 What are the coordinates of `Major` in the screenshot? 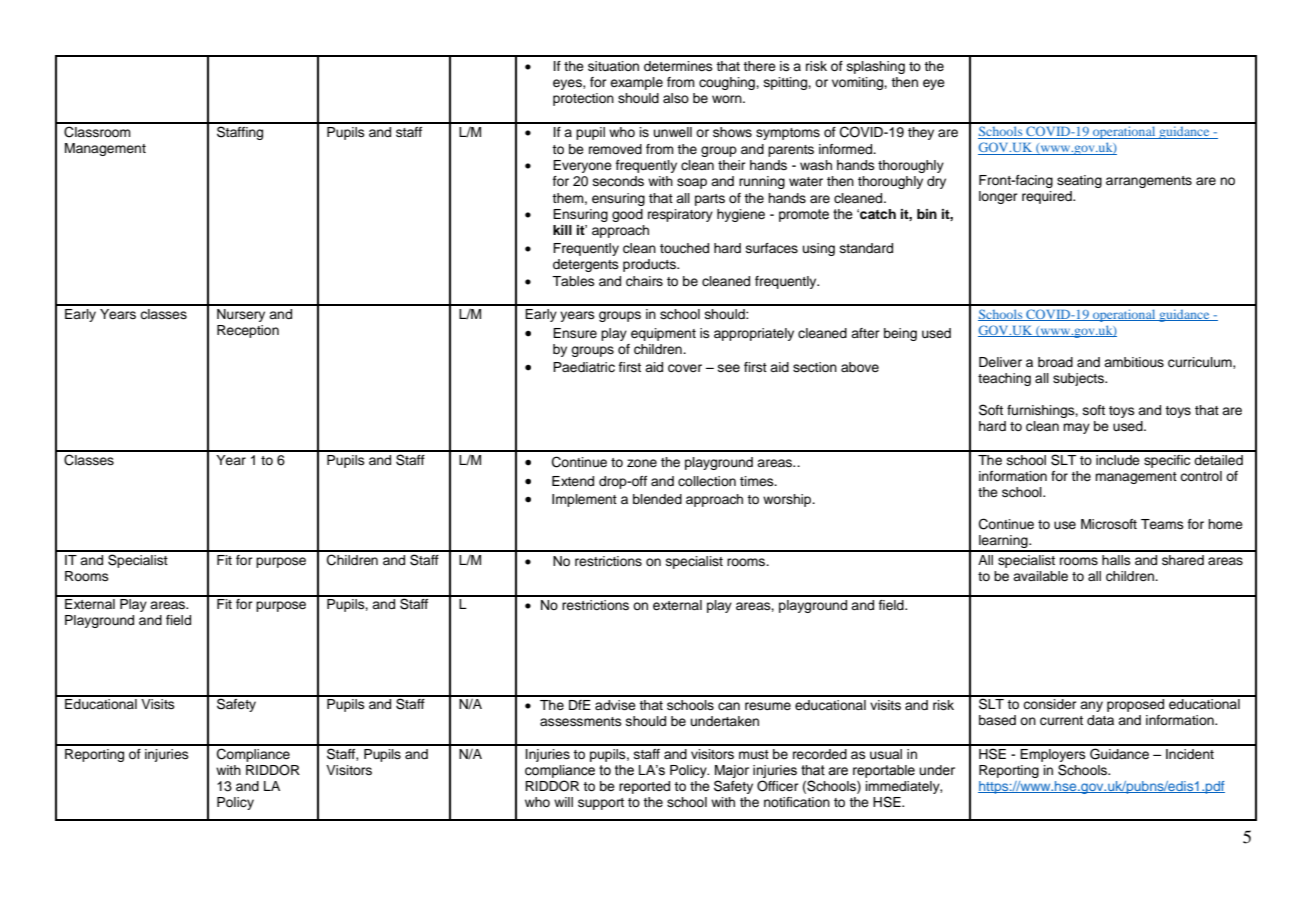 It's located at (732, 771).
